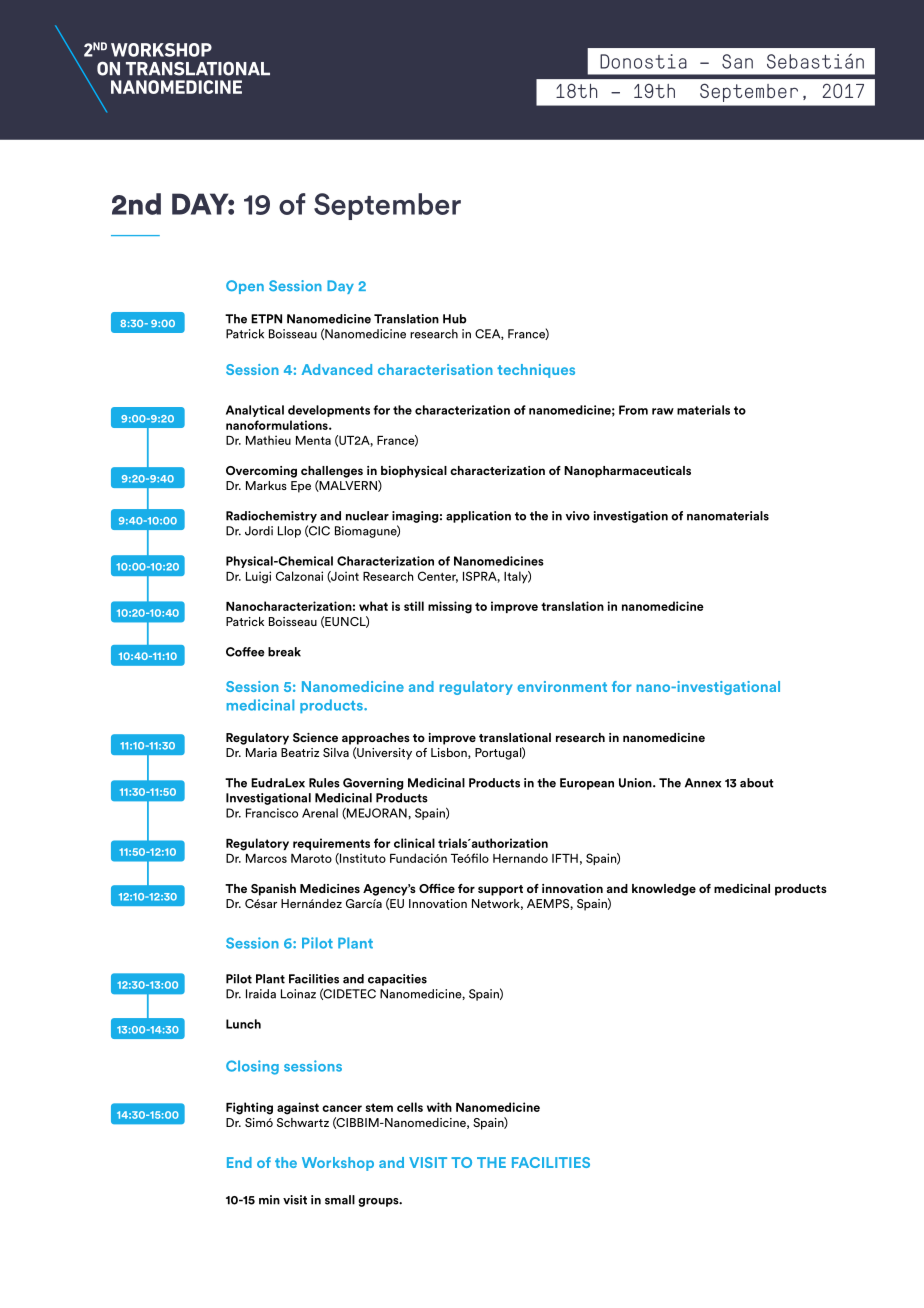  What do you see at coordinates (245, 287) in the screenshot?
I see `Open` at bounding box center [245, 287].
